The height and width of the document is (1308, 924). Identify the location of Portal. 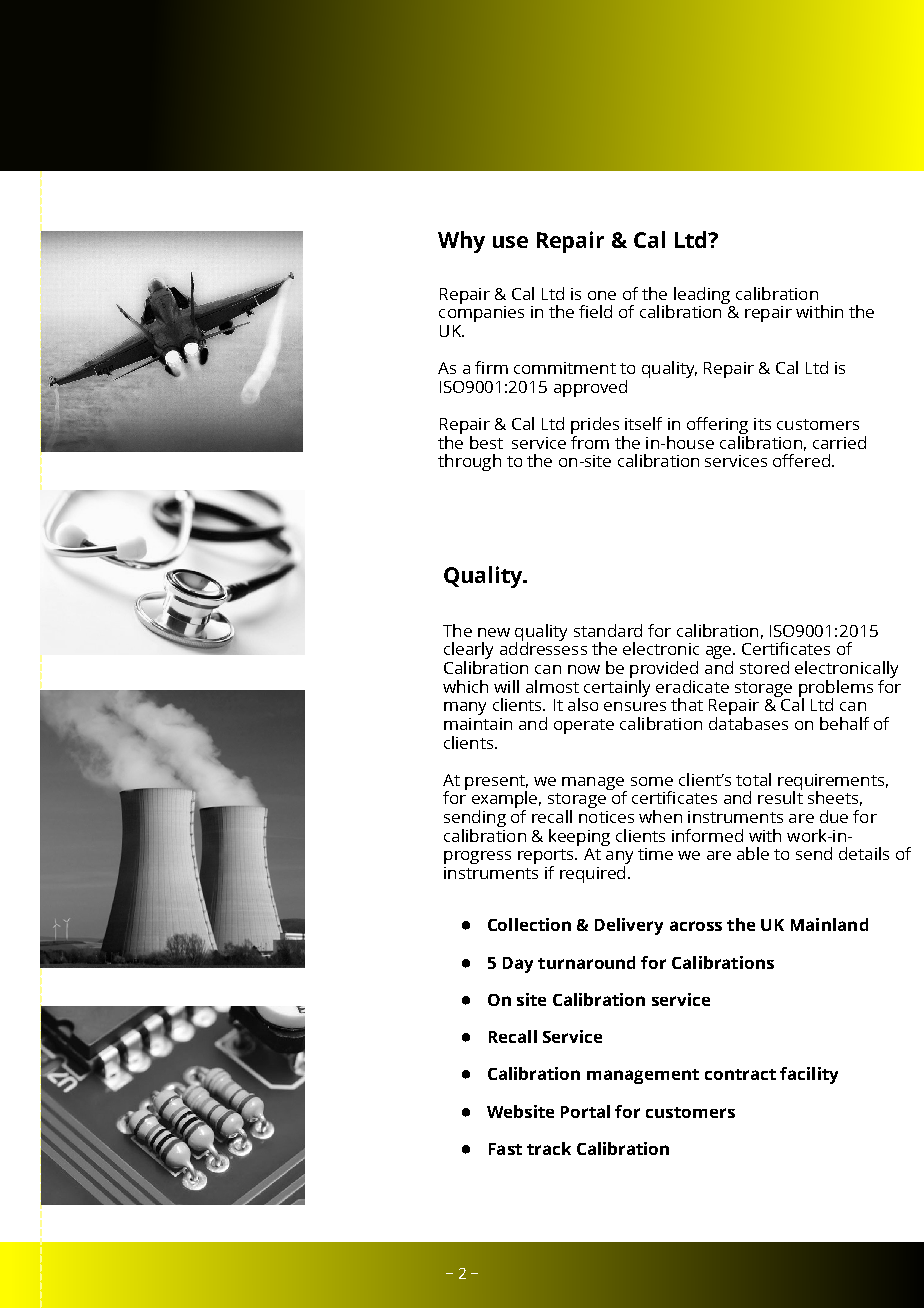
(585, 1111).
